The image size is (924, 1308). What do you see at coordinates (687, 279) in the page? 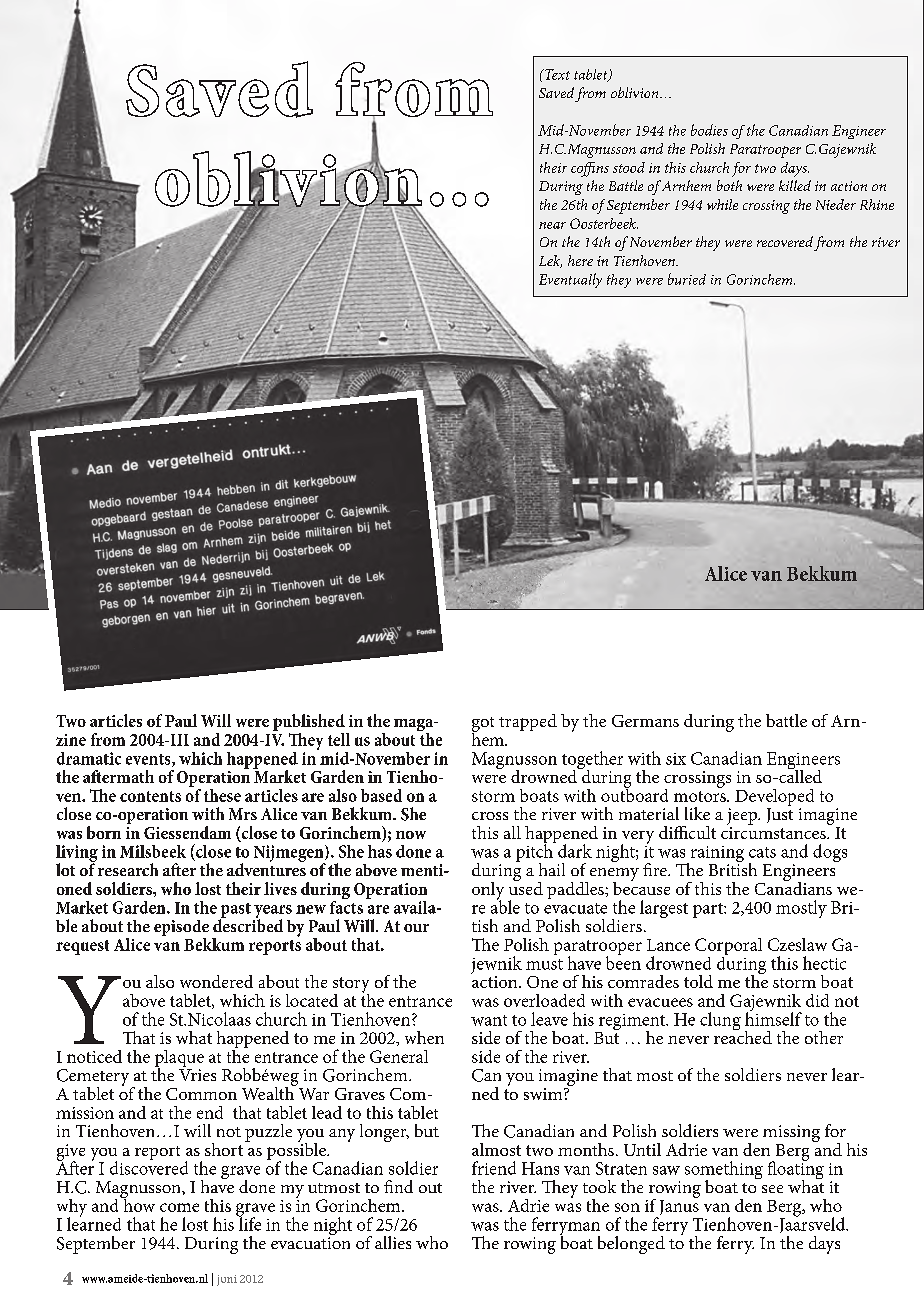
I see `buried` at bounding box center [687, 279].
